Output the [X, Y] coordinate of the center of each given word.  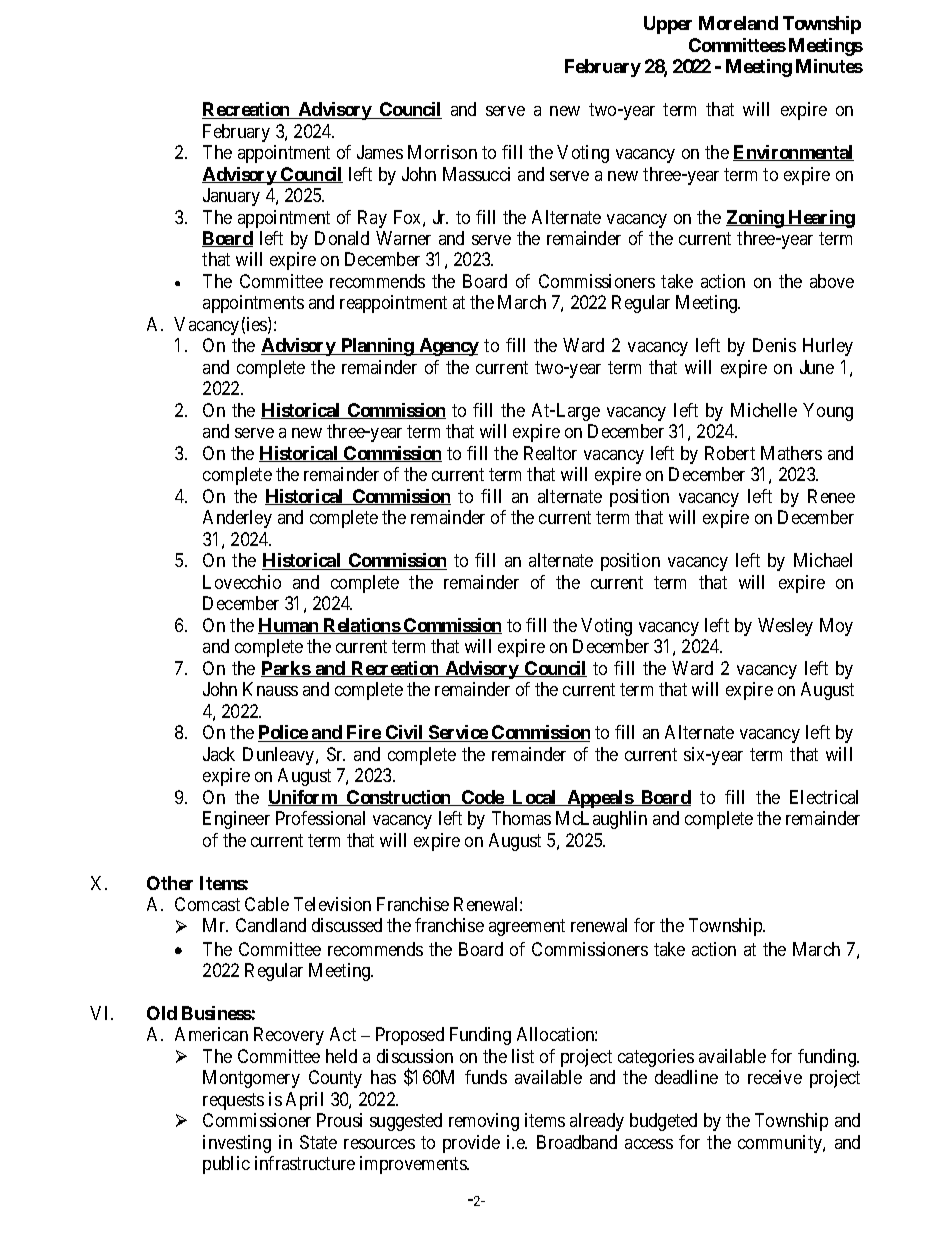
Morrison [442, 152]
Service [458, 733]
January [231, 197]
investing [237, 1144]
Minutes [829, 66]
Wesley [785, 627]
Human [289, 626]
